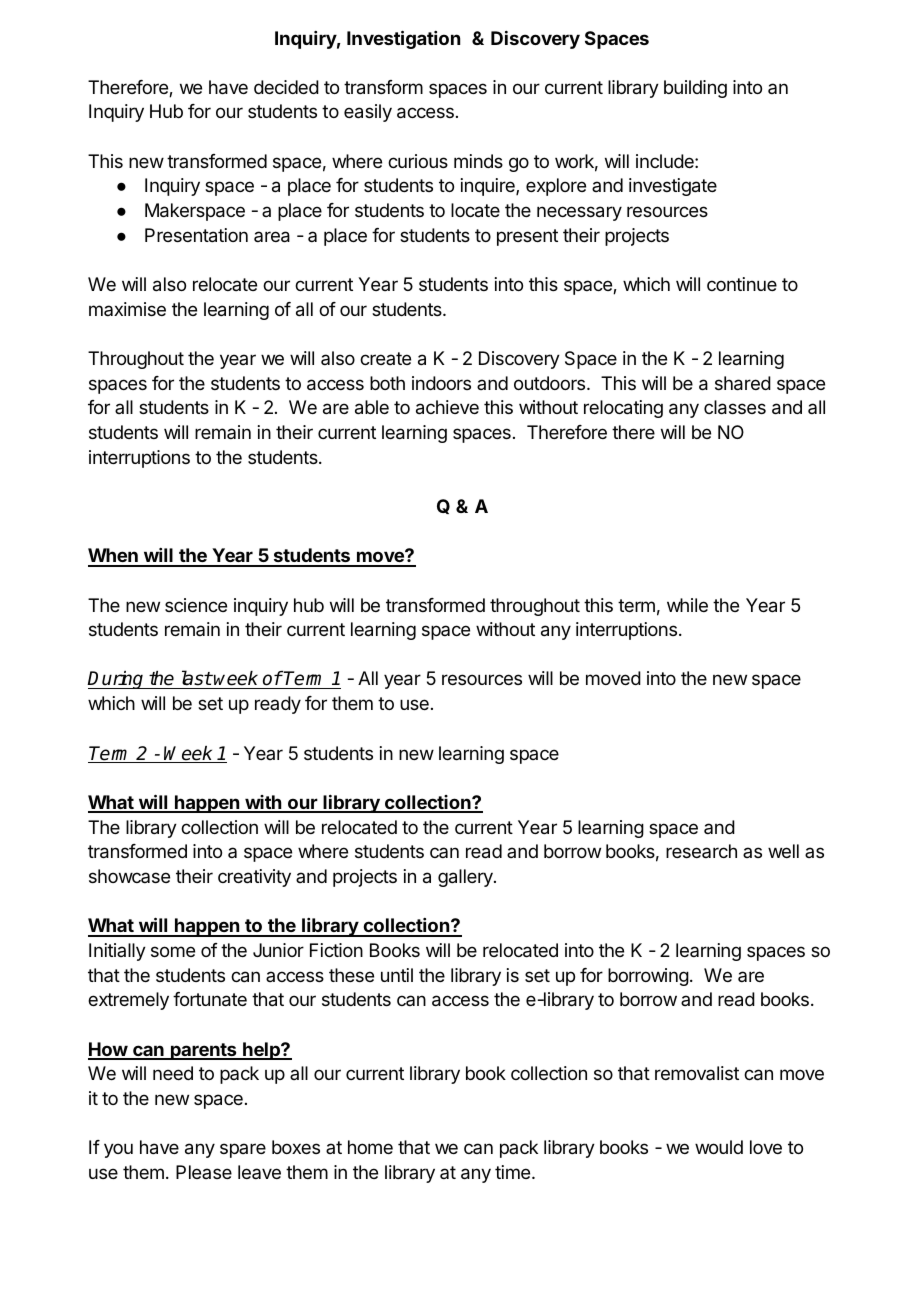 This screenshot has width=924, height=1308. I want to click on decided, so click(286, 87).
